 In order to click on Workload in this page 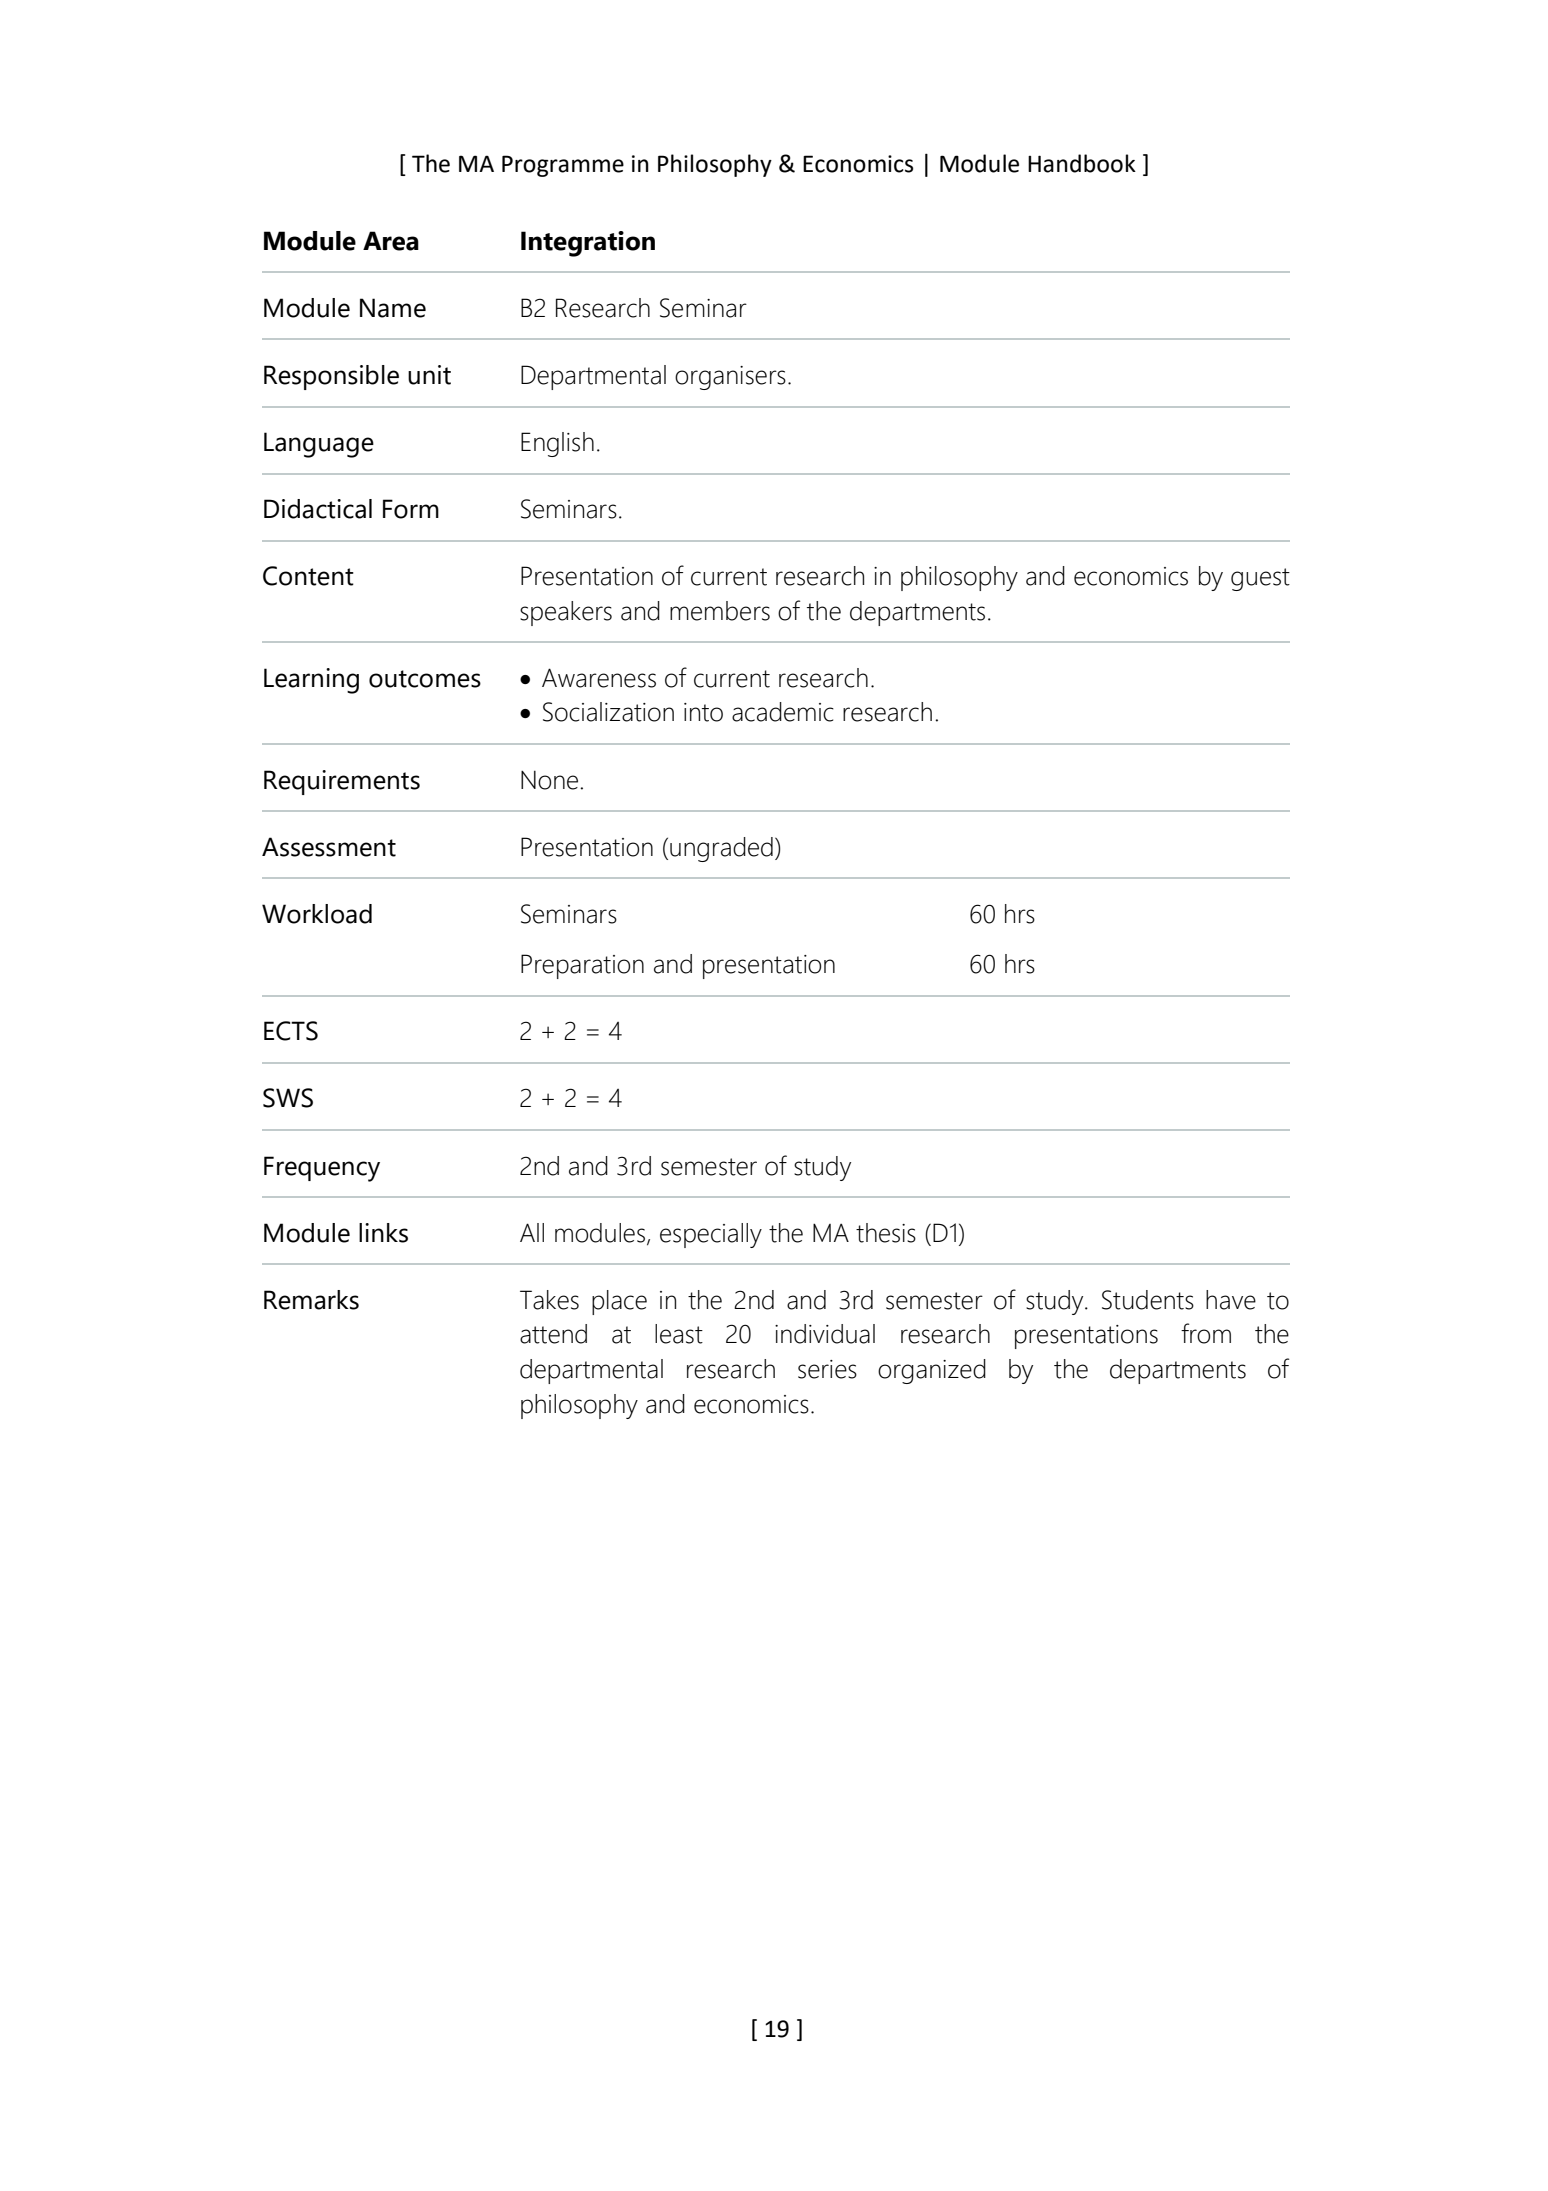, I will do `click(317, 914)`.
